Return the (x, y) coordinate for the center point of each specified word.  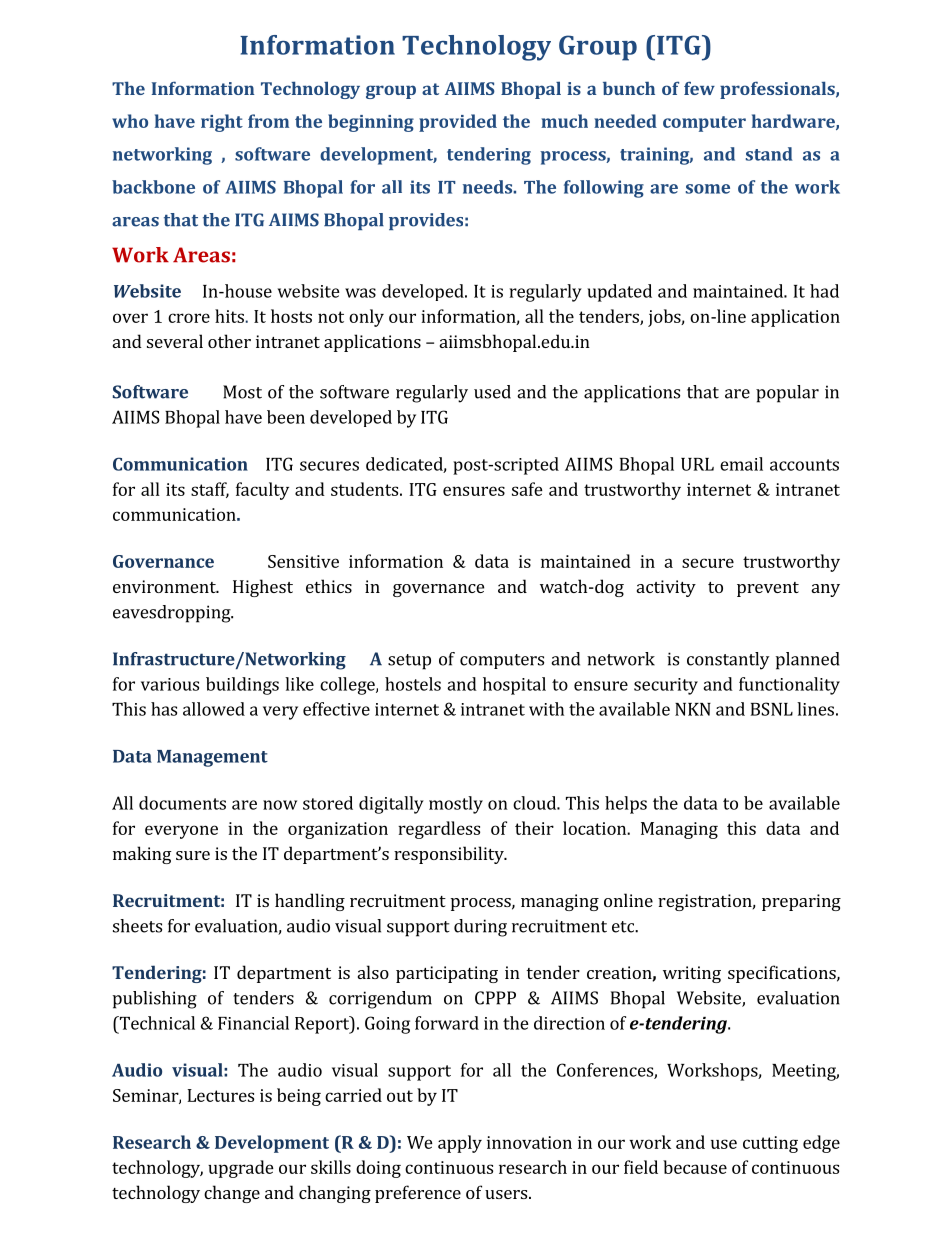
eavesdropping (173, 614)
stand (769, 154)
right (222, 123)
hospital (514, 686)
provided (458, 123)
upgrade (241, 1169)
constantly (728, 661)
